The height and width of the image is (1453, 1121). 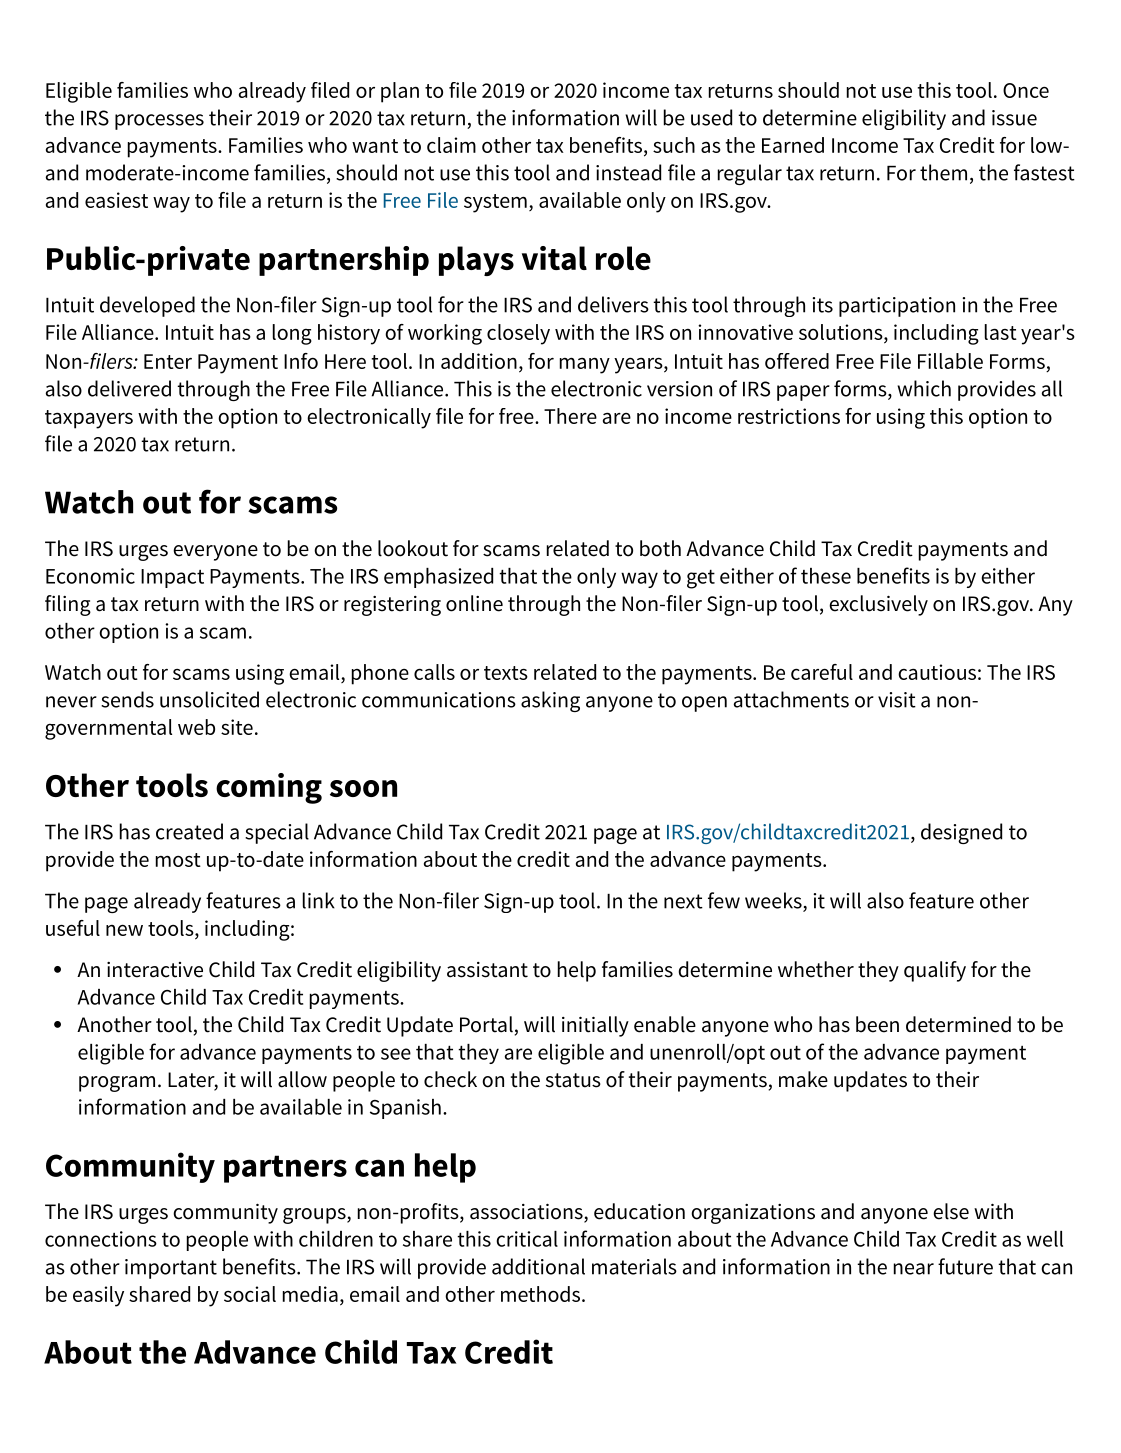 I want to click on them, so click(x=943, y=172).
